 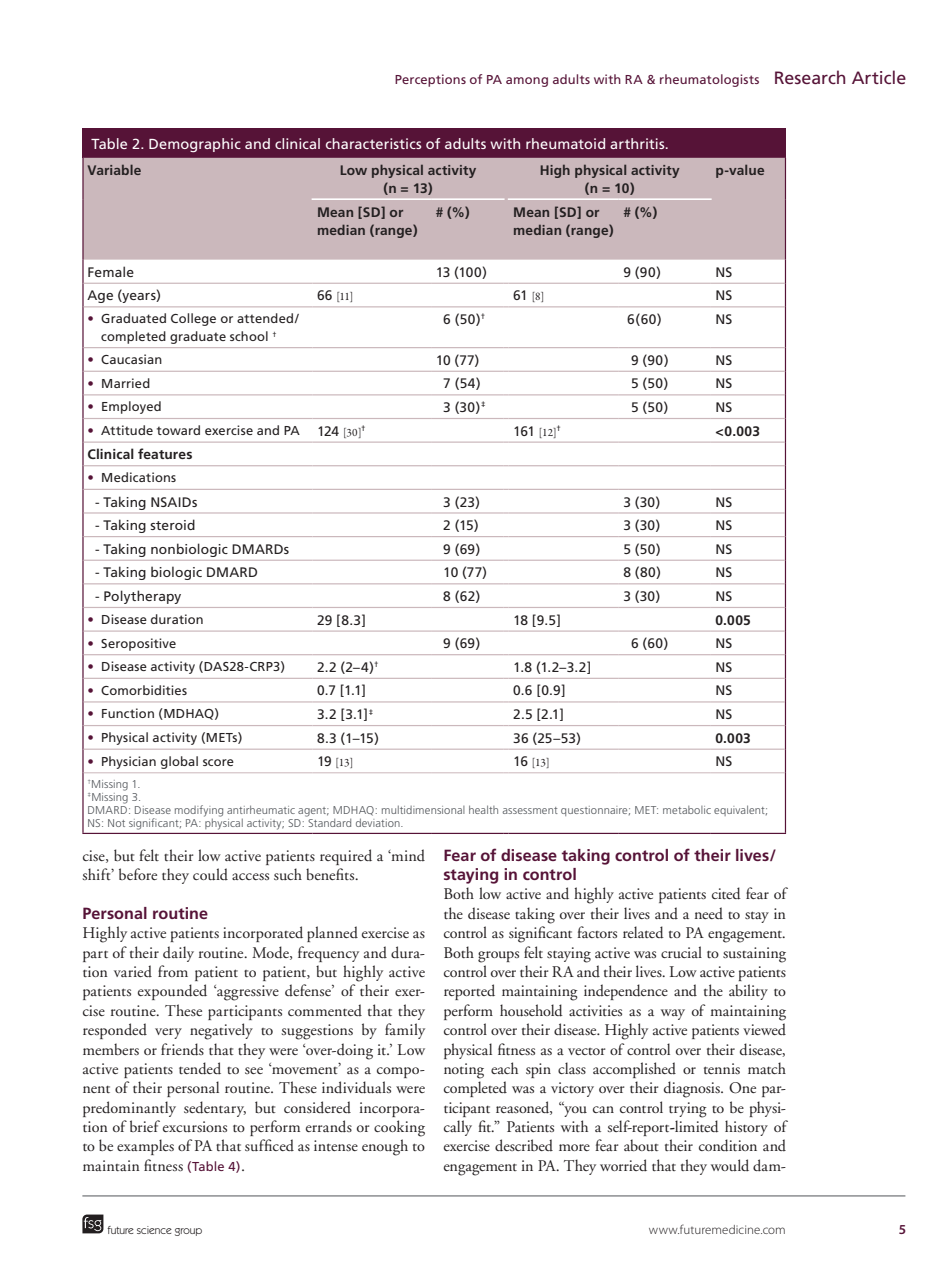 I want to click on College, so click(x=193, y=319).
